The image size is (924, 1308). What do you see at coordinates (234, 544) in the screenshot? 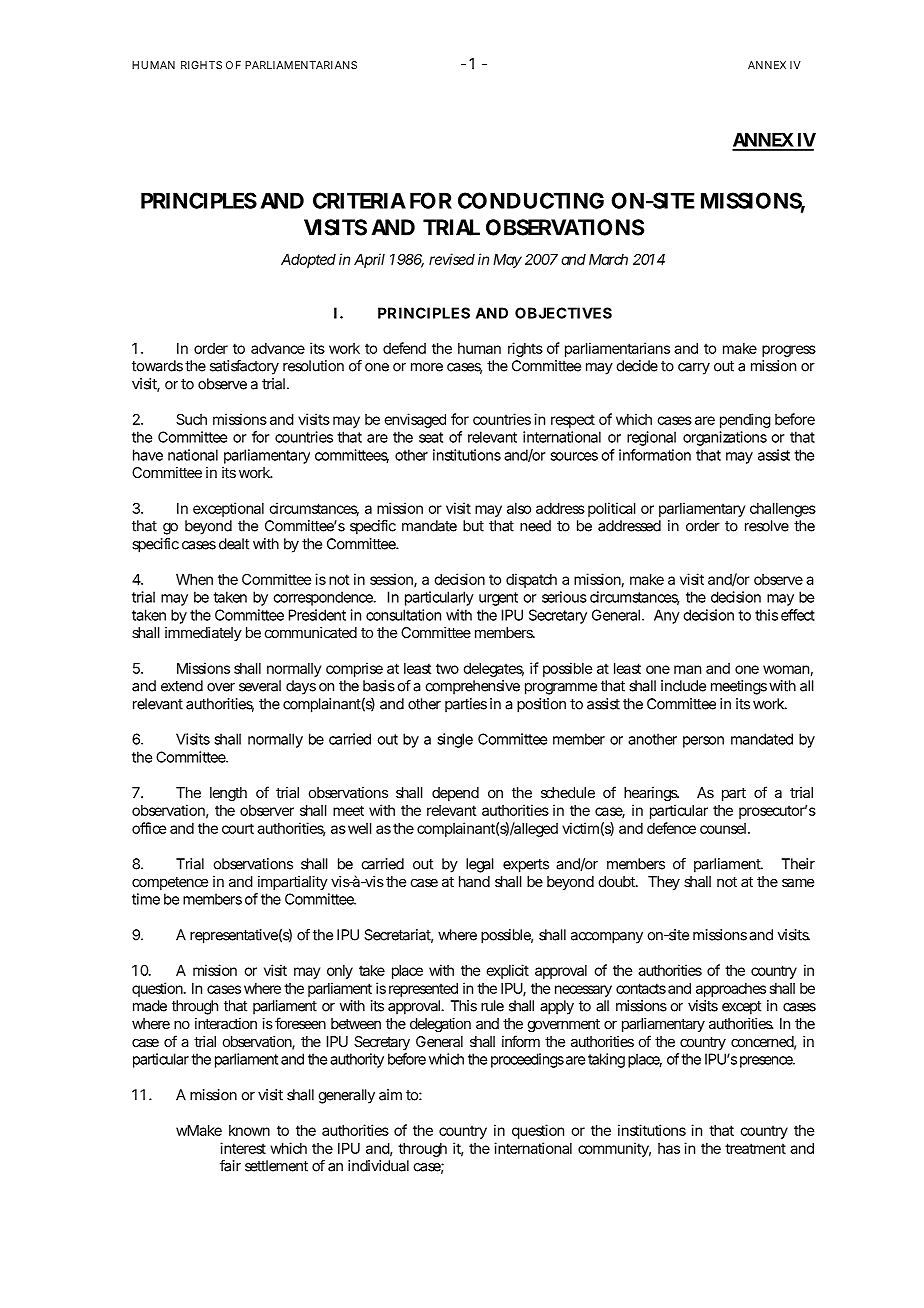
I see `dealt` at bounding box center [234, 544].
